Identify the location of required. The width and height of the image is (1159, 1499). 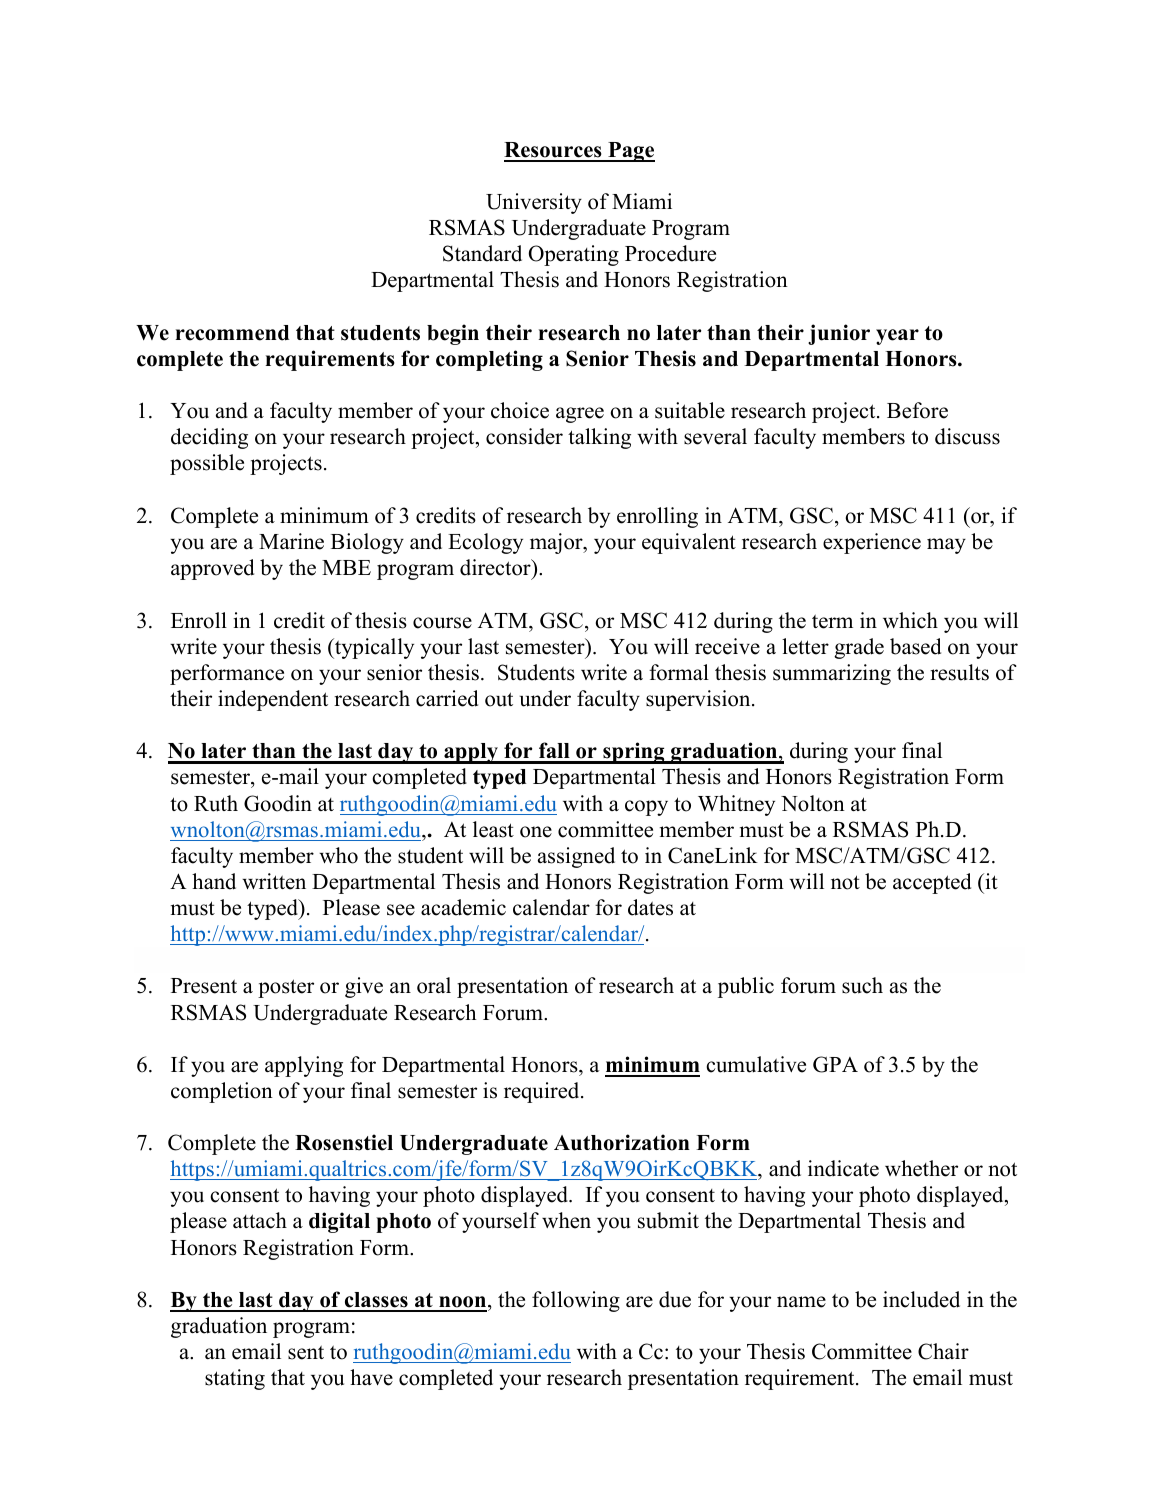
(543, 1092).
